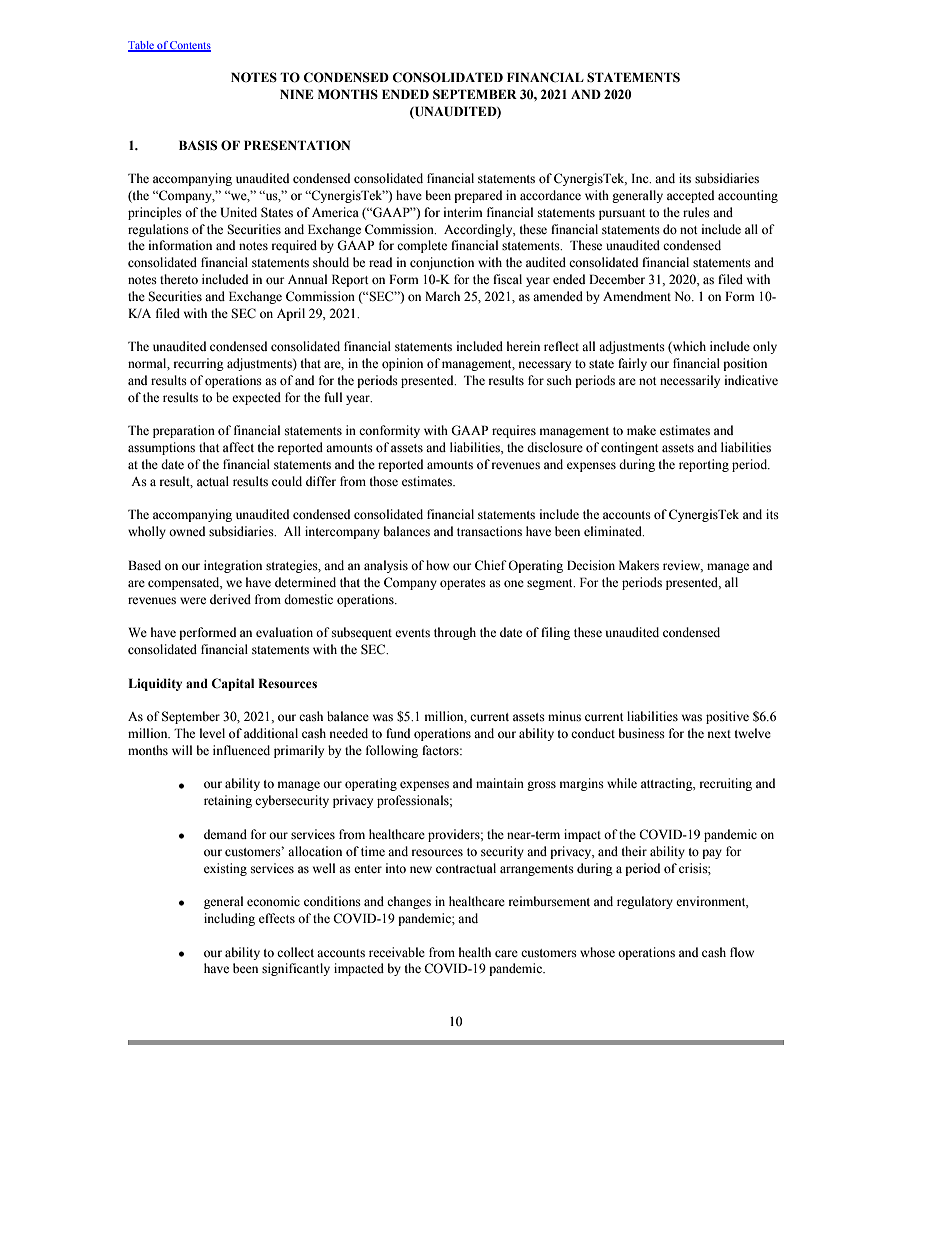 The height and width of the document is (1233, 952). Describe the element at coordinates (190, 46) in the document. I see `Contents` at that location.
